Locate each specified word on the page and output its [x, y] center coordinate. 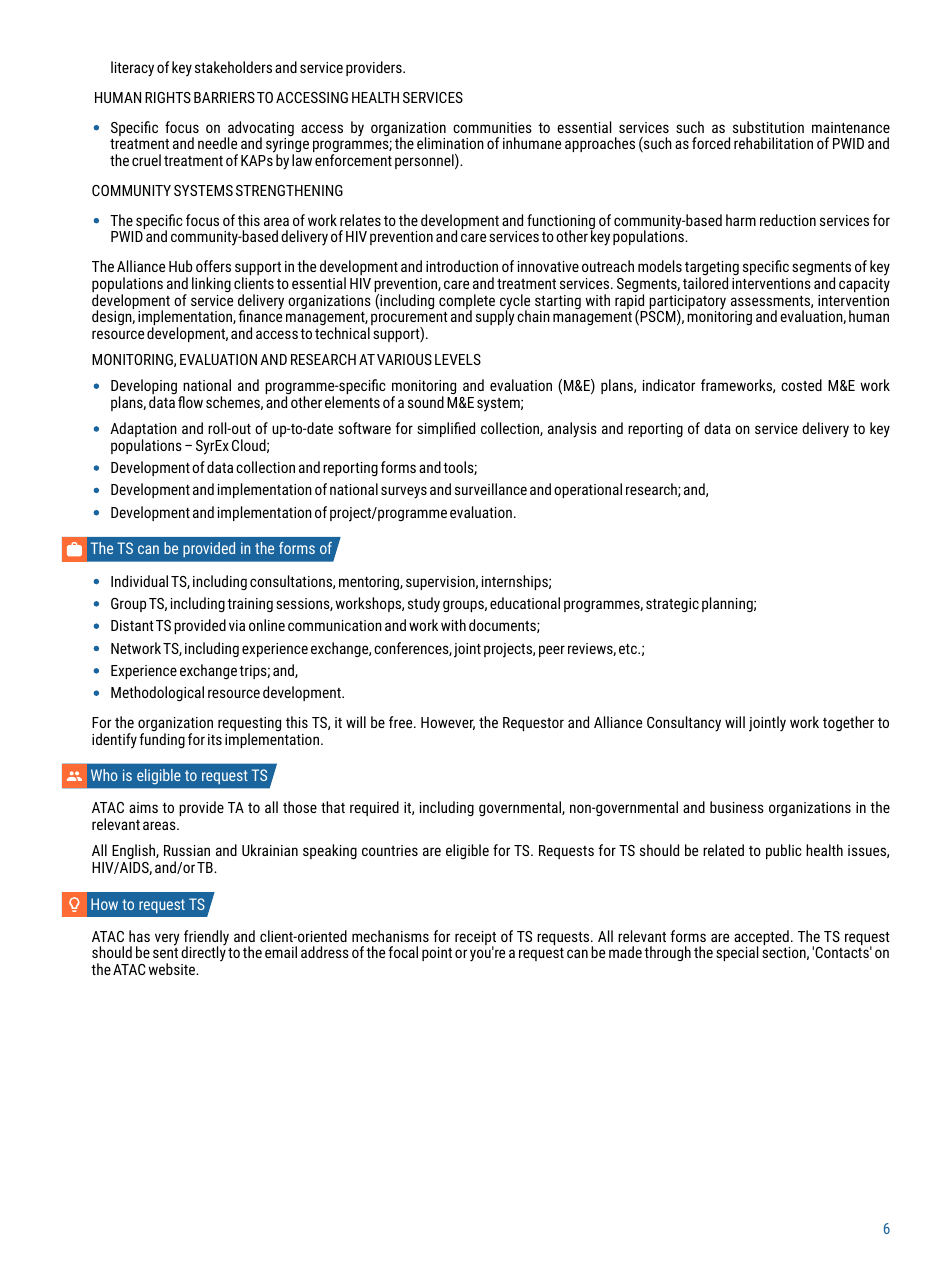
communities [492, 127]
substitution [768, 127]
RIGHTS [168, 97]
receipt [475, 939]
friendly [206, 939]
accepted [762, 939]
